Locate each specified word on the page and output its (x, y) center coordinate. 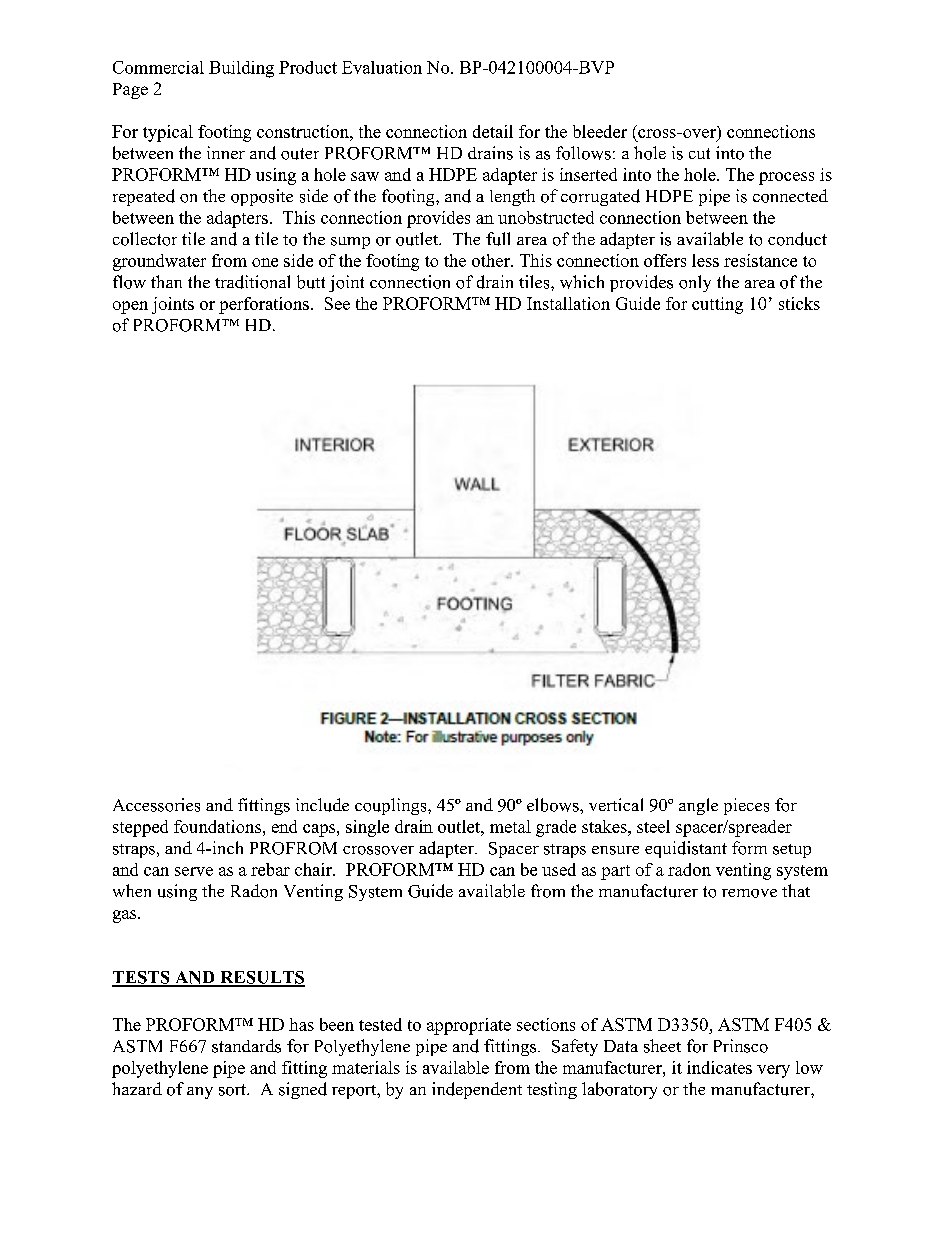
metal (510, 826)
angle (698, 806)
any (200, 1093)
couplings (392, 806)
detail (493, 131)
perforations (264, 305)
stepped (140, 828)
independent (477, 1090)
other (492, 260)
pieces (746, 806)
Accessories (156, 805)
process (786, 178)
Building (241, 69)
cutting (717, 305)
